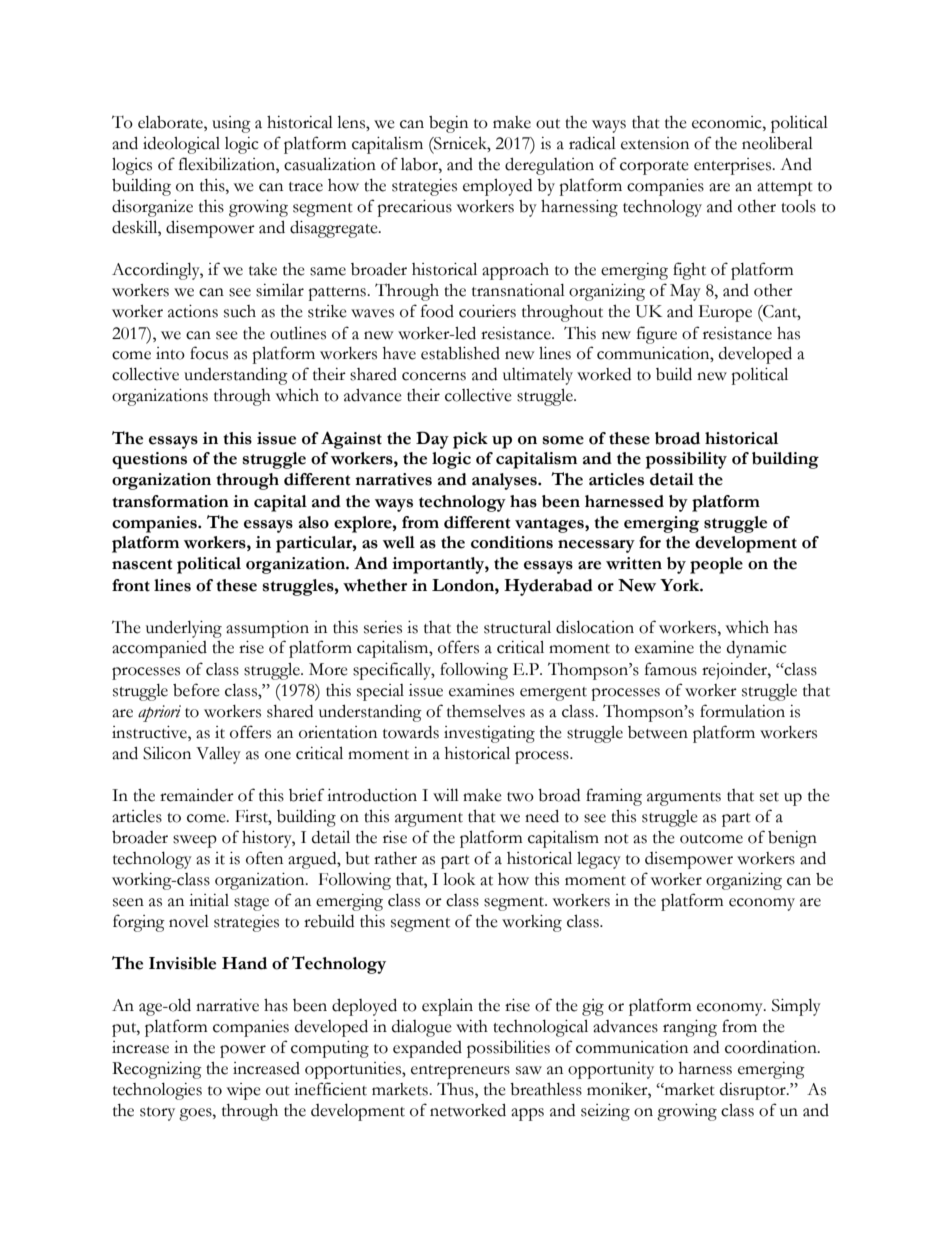 Image resolution: width=952 pixels, height=1233 pixels. Describe the element at coordinates (448, 124) in the screenshot. I see `begin` at that location.
